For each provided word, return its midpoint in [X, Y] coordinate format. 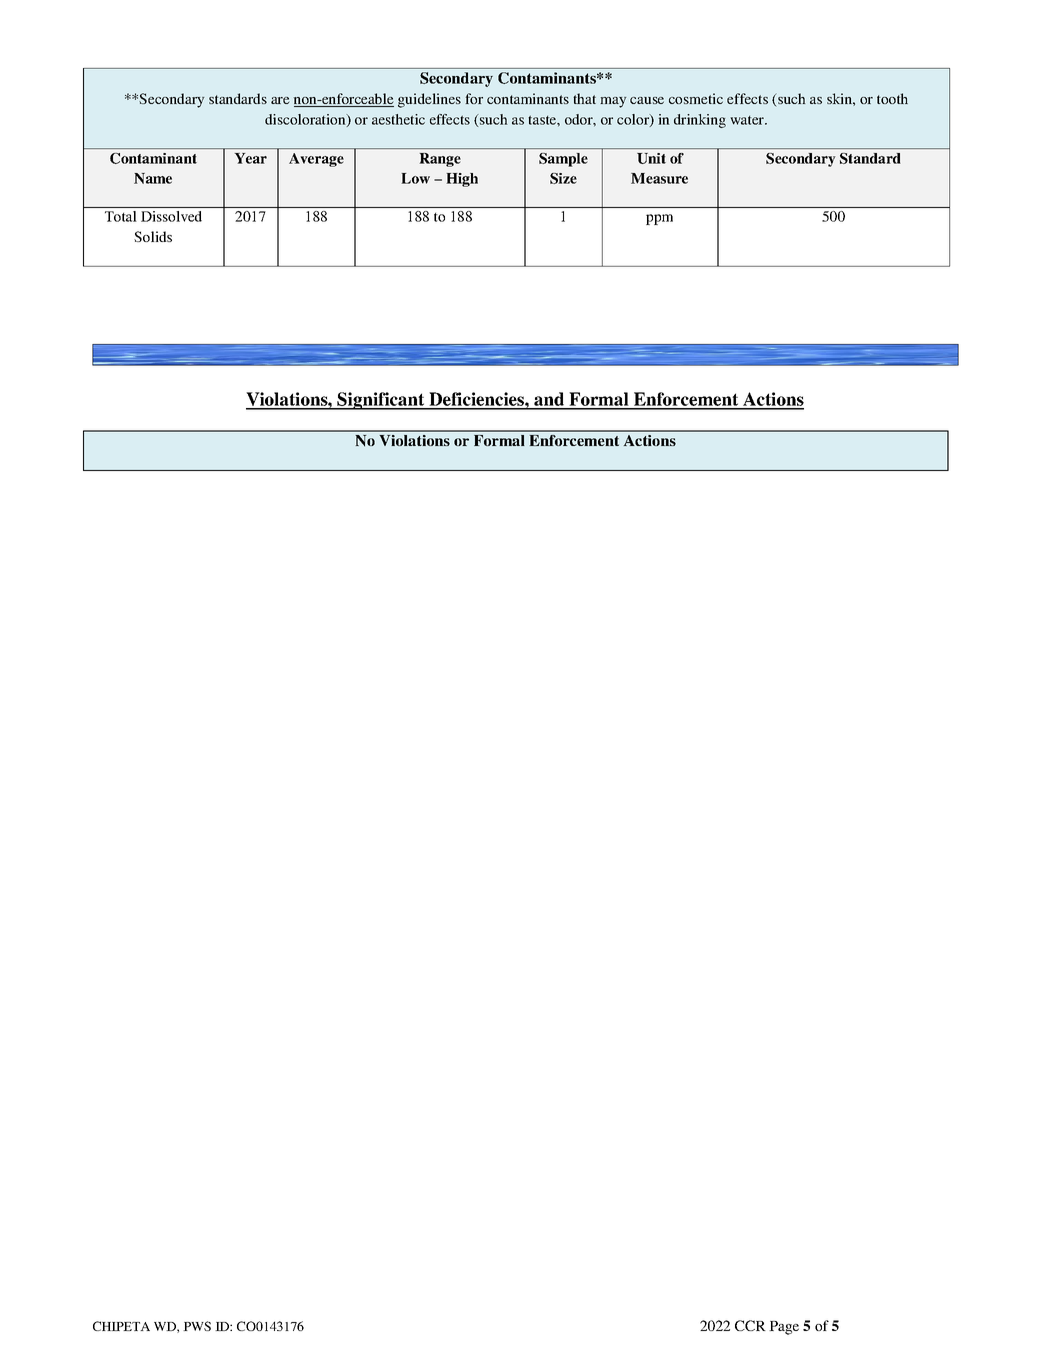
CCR [750, 1325]
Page [784, 1328]
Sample [563, 160]
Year [251, 158]
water [748, 120]
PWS [197, 1326]
